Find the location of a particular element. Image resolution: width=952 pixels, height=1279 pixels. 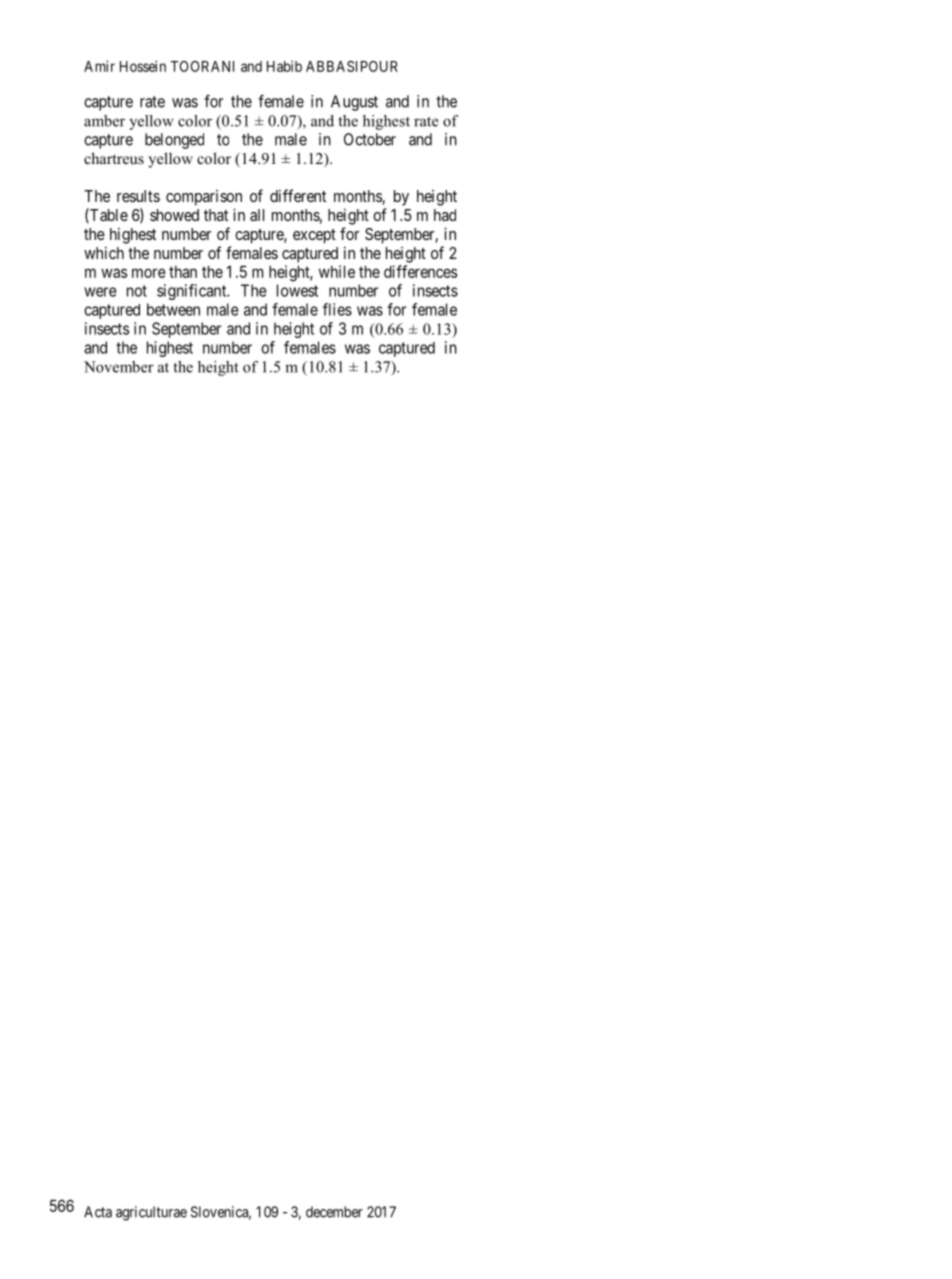

between is located at coordinates (173, 309).
